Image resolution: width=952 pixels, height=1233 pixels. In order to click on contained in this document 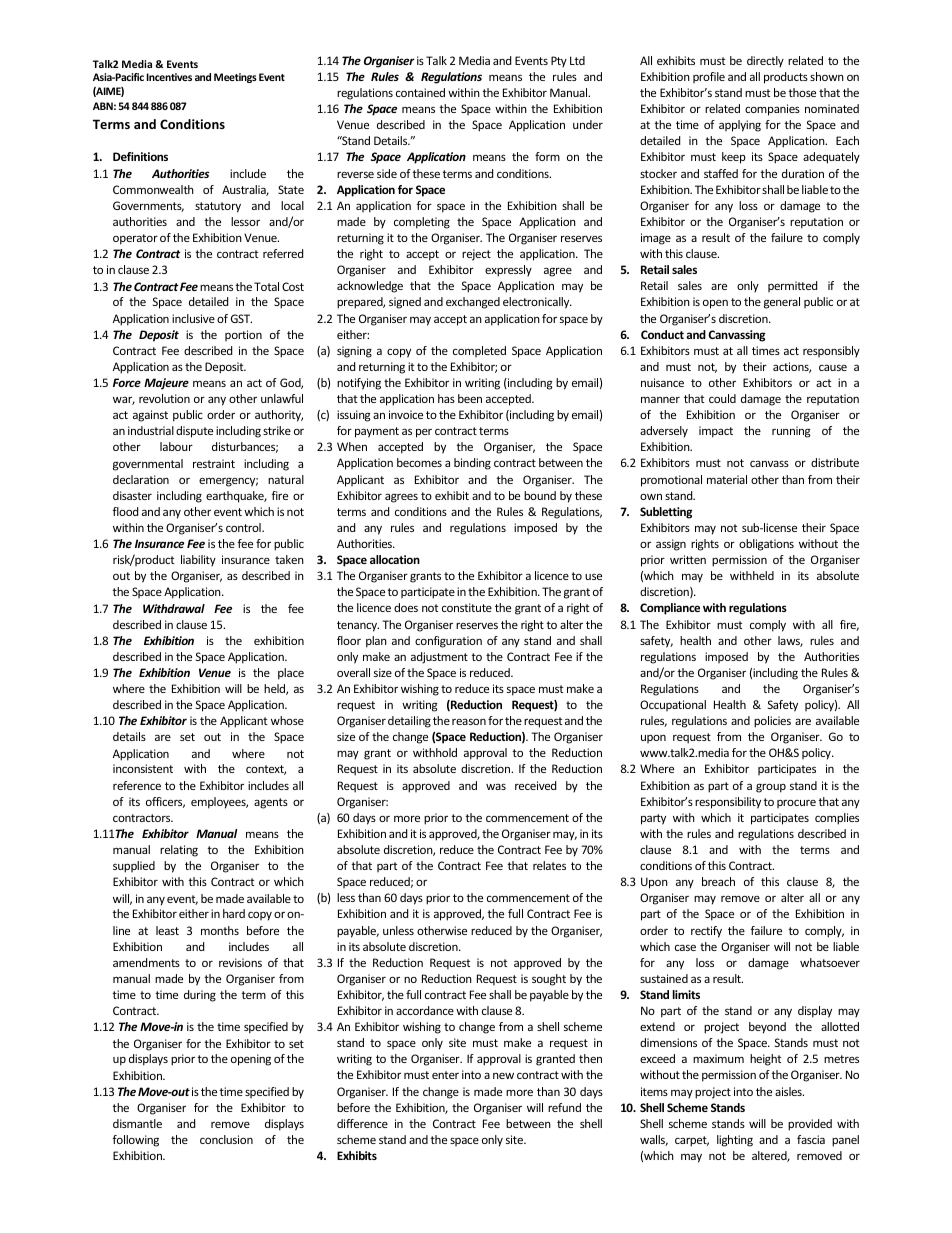, I will do `click(420, 92)`.
